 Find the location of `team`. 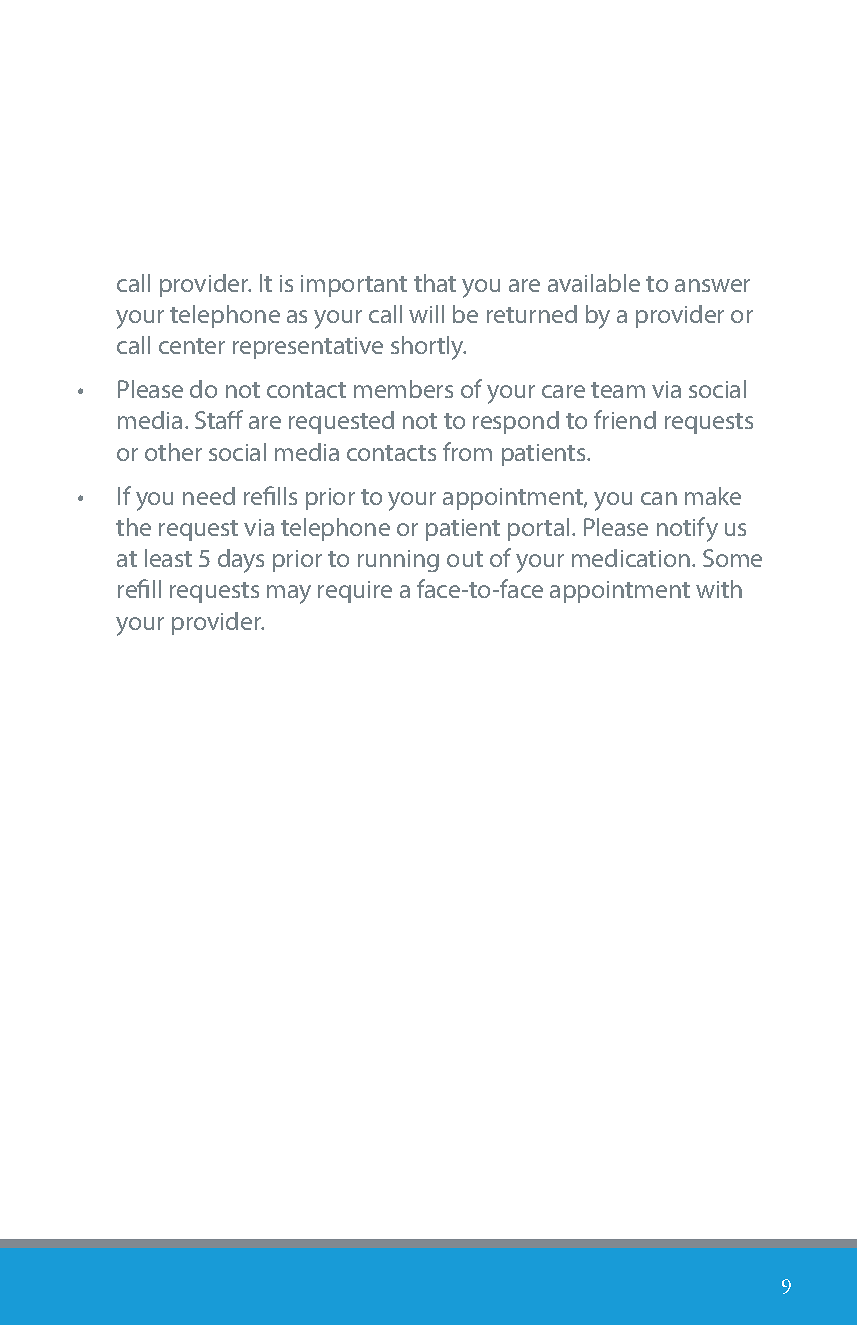

team is located at coordinates (618, 390).
